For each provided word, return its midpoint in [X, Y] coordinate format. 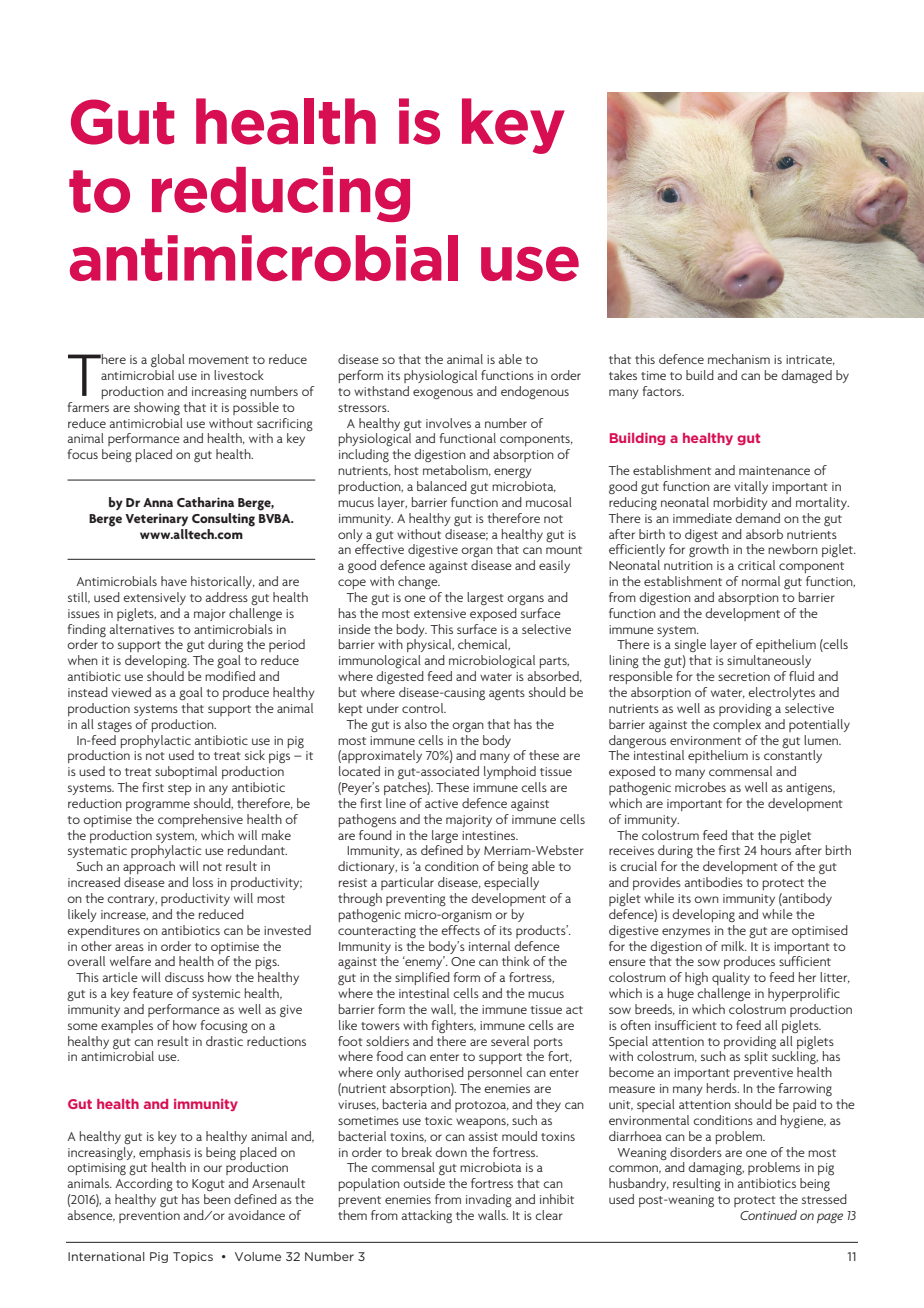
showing [157, 408]
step [180, 789]
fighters [454, 1026]
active [441, 803]
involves [448, 423]
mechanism [739, 359]
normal [761, 581]
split [756, 1057]
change [419, 582]
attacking [427, 1216]
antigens [810, 789]
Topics [193, 1257]
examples [127, 1026]
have [174, 581]
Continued [768, 1215]
